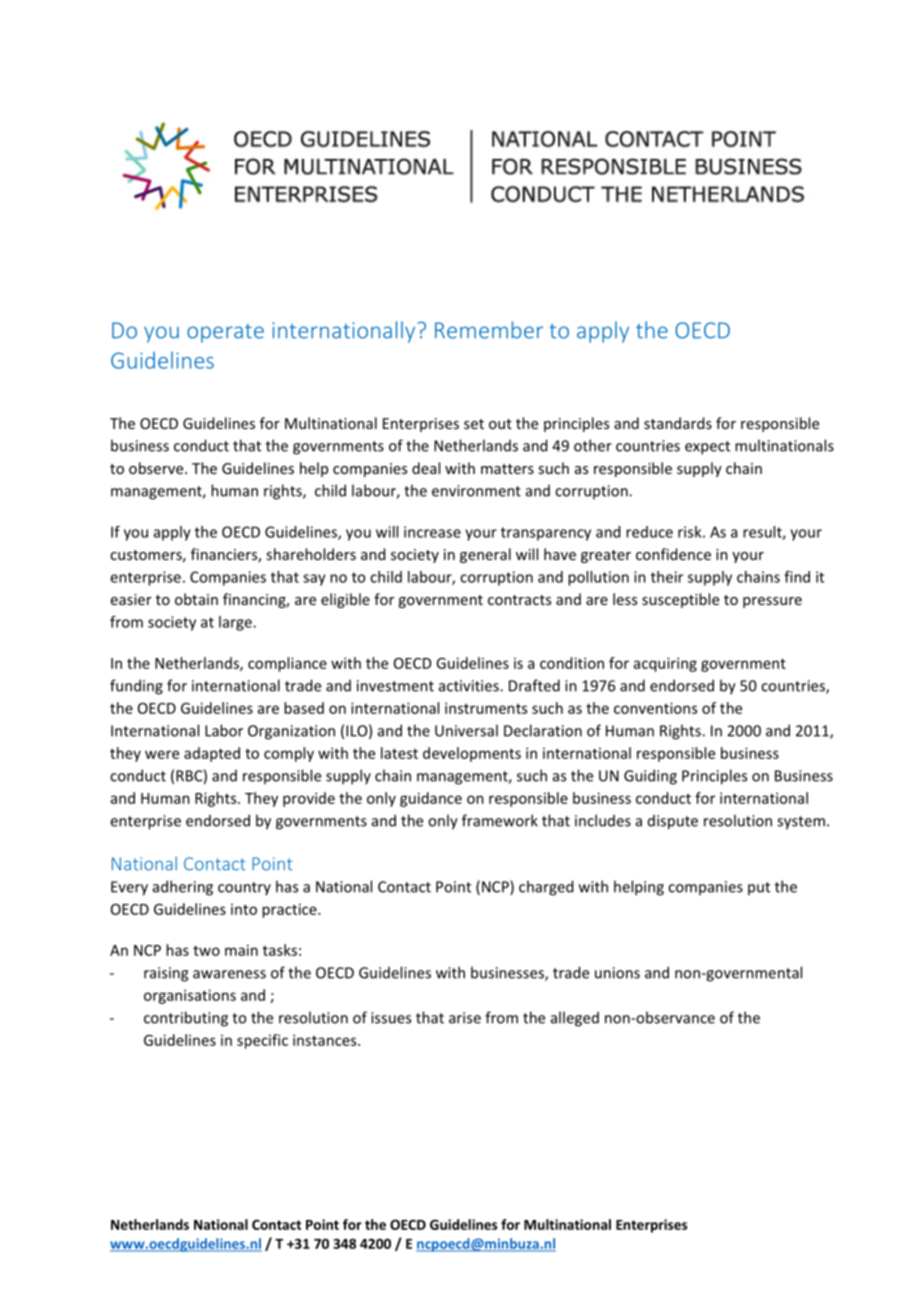 The height and width of the screenshot is (1308, 924). Describe the element at coordinates (665, 664) in the screenshot. I see `acquiring` at that location.
